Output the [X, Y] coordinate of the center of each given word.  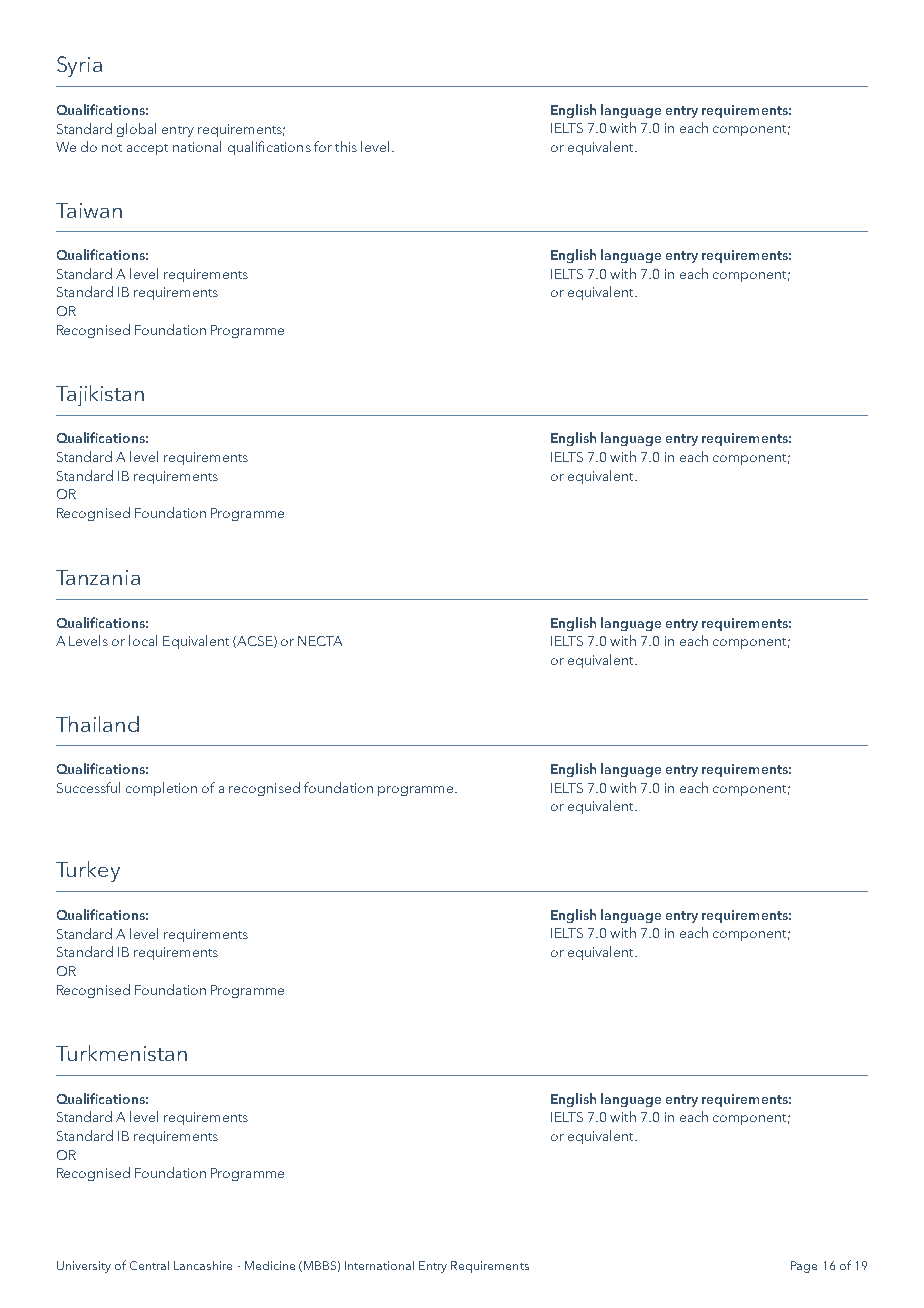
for [323, 146]
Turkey [88, 871]
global [136, 130]
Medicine [270, 1265]
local [143, 640]
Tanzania [98, 577]
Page [804, 1267]
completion [161, 789]
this [346, 146]
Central [149, 1265]
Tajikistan [100, 395]
